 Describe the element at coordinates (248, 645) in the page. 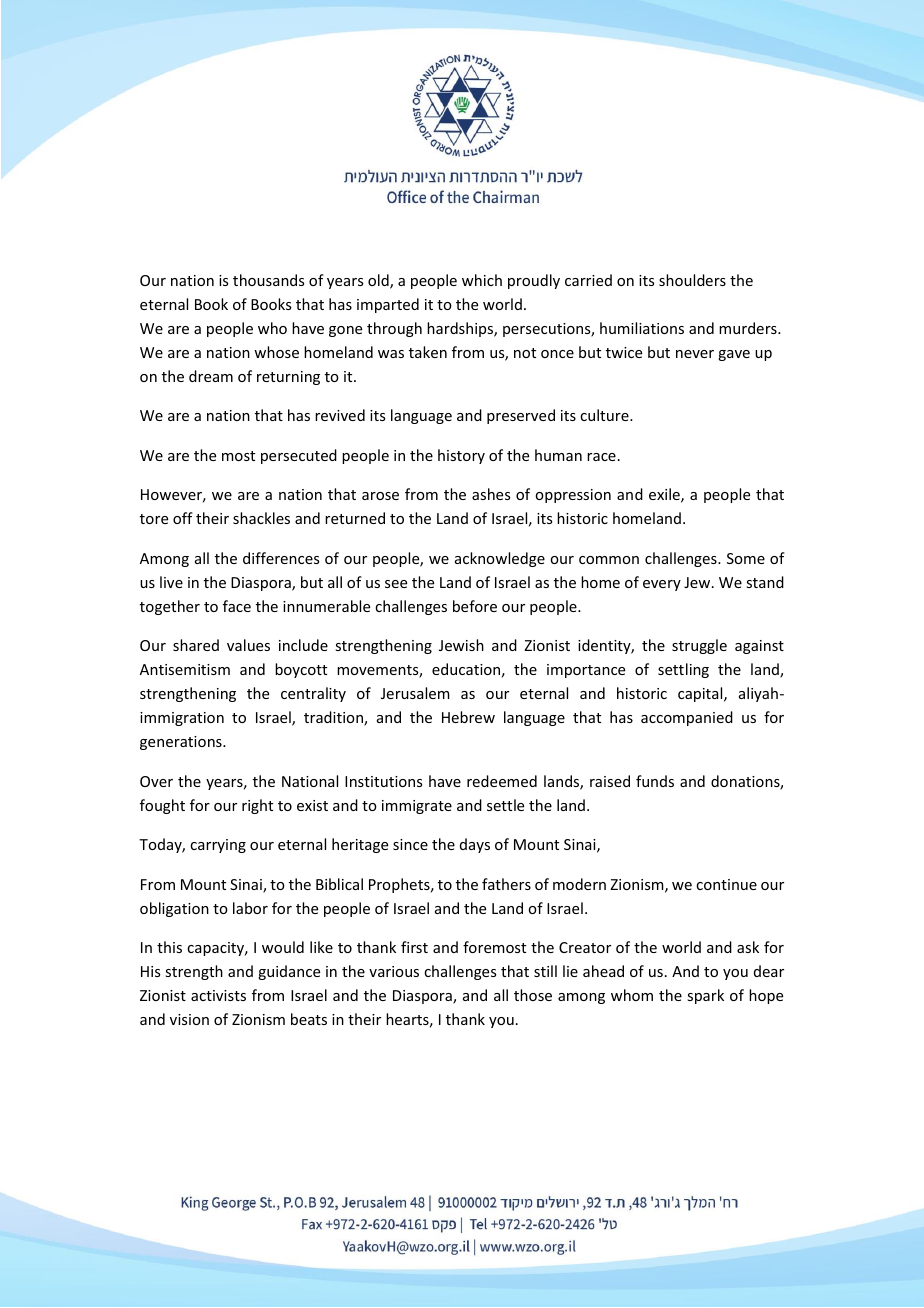

I see `values` at that location.
